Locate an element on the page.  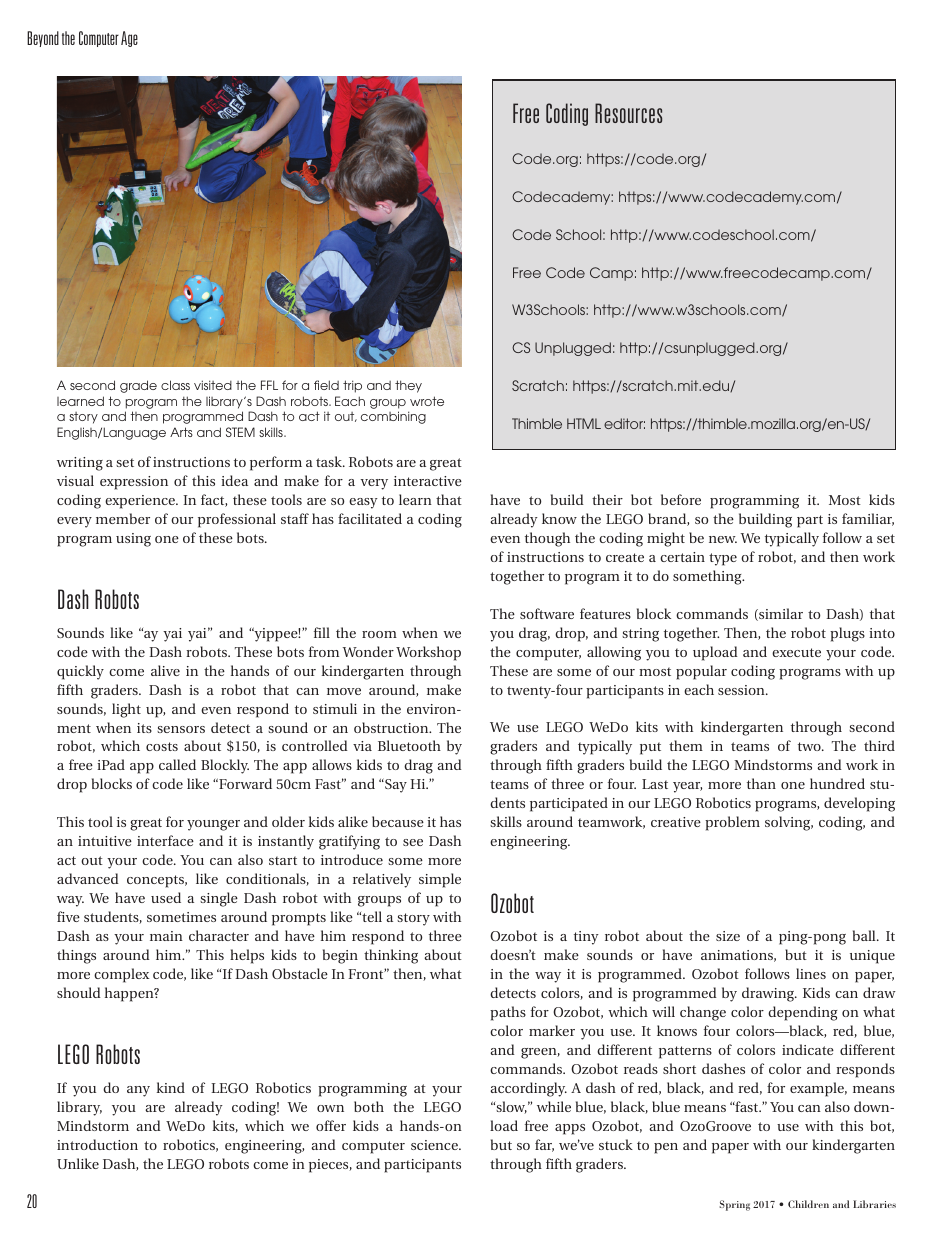
Resources is located at coordinates (628, 113).
